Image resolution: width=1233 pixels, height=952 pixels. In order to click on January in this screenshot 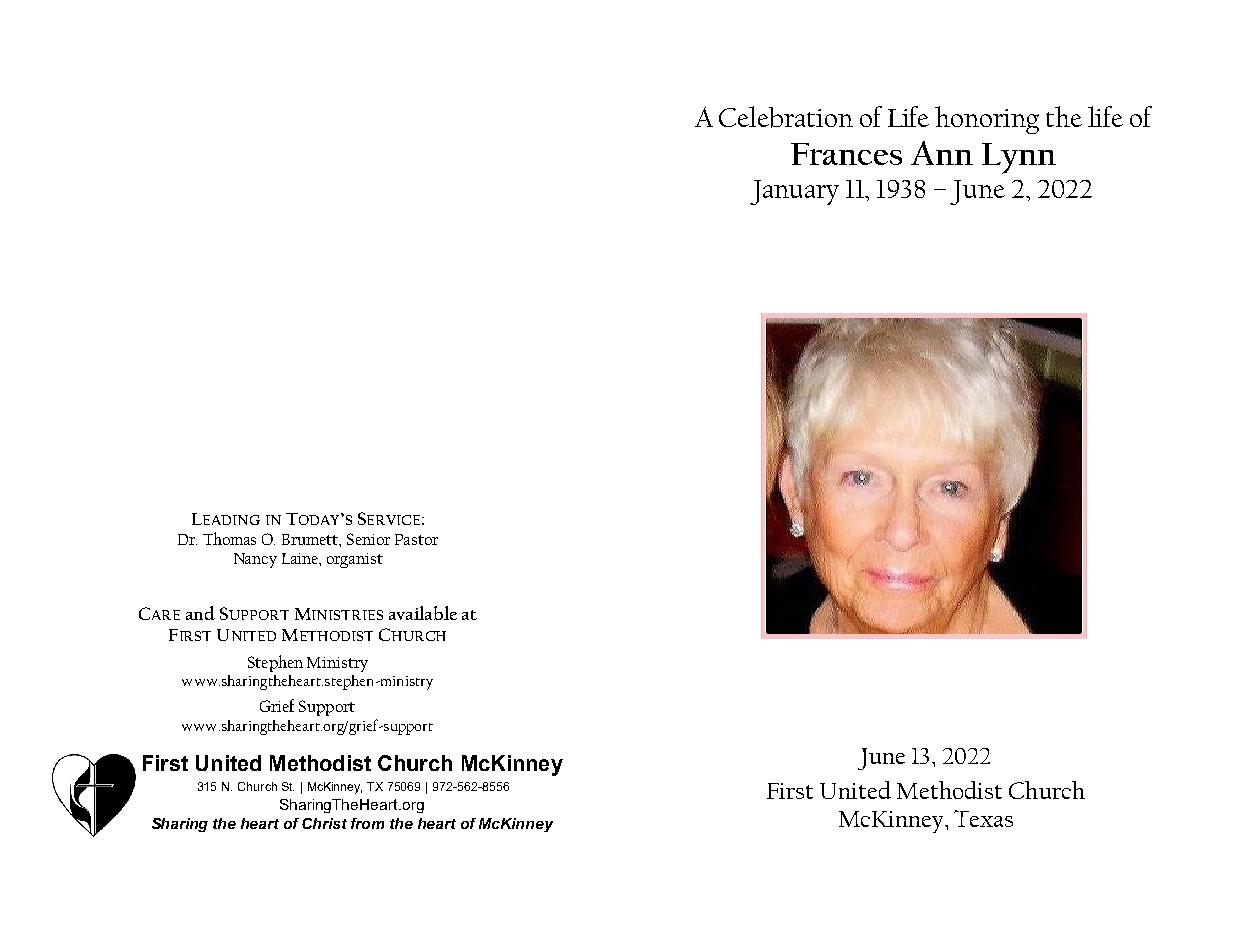, I will do `click(794, 192)`.
